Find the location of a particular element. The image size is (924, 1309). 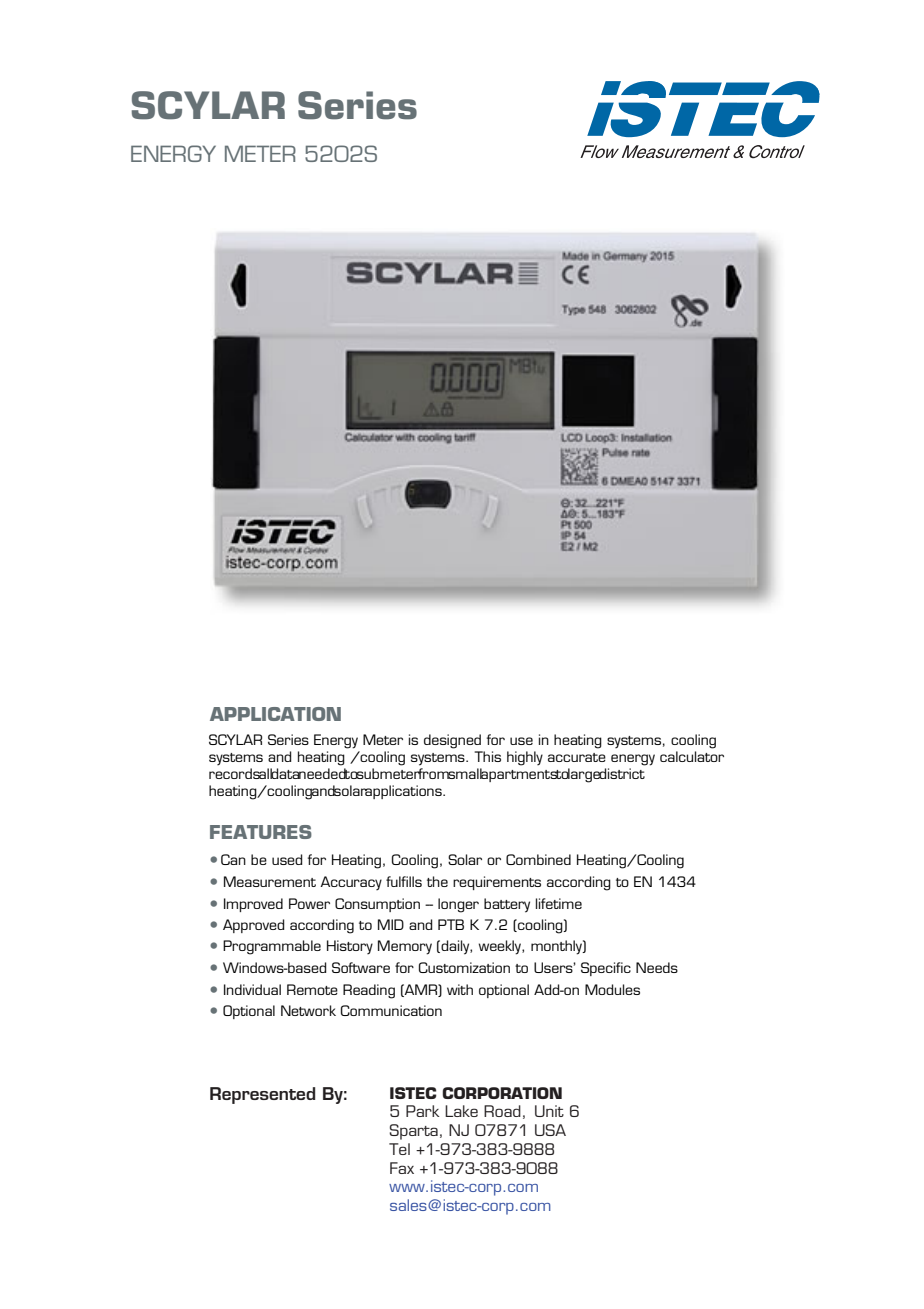

designed is located at coordinates (452, 741).
